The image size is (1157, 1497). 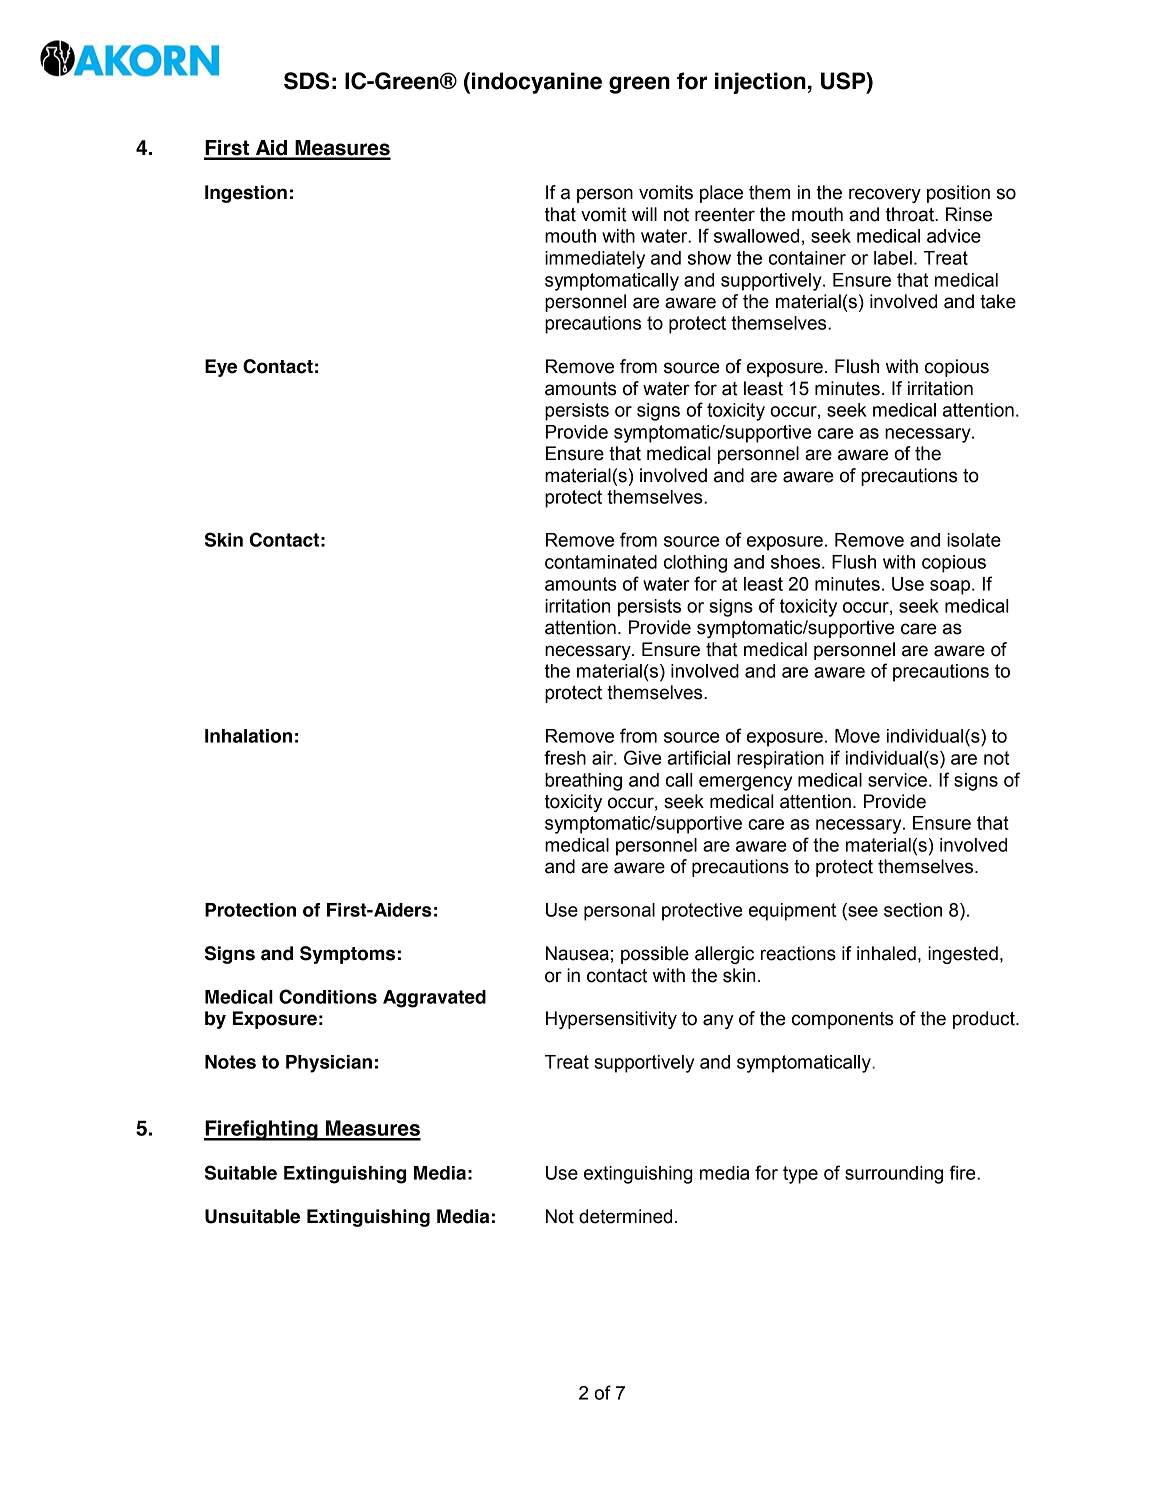 I want to click on contaminated, so click(x=601, y=562).
